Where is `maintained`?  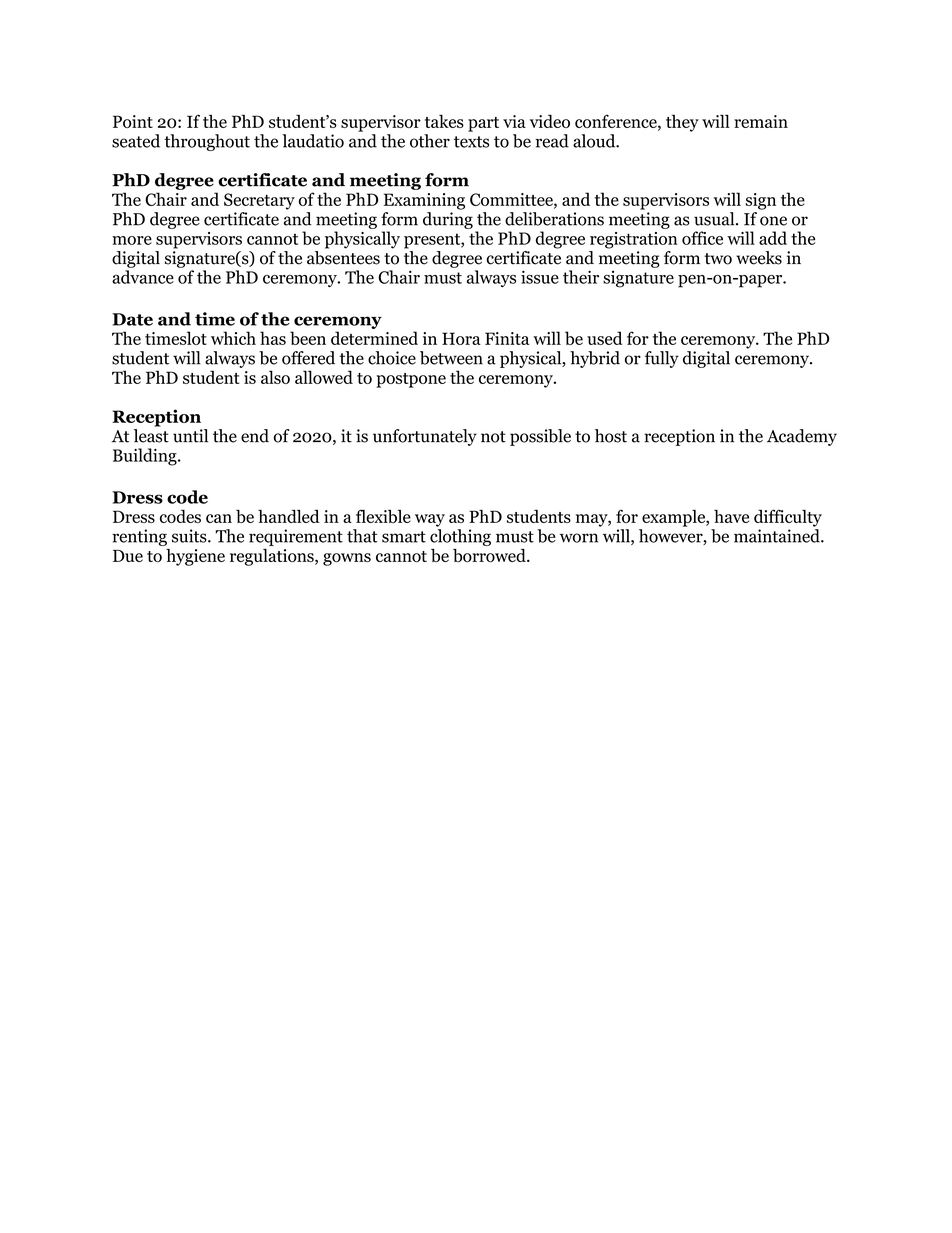 maintained is located at coordinates (778, 536).
